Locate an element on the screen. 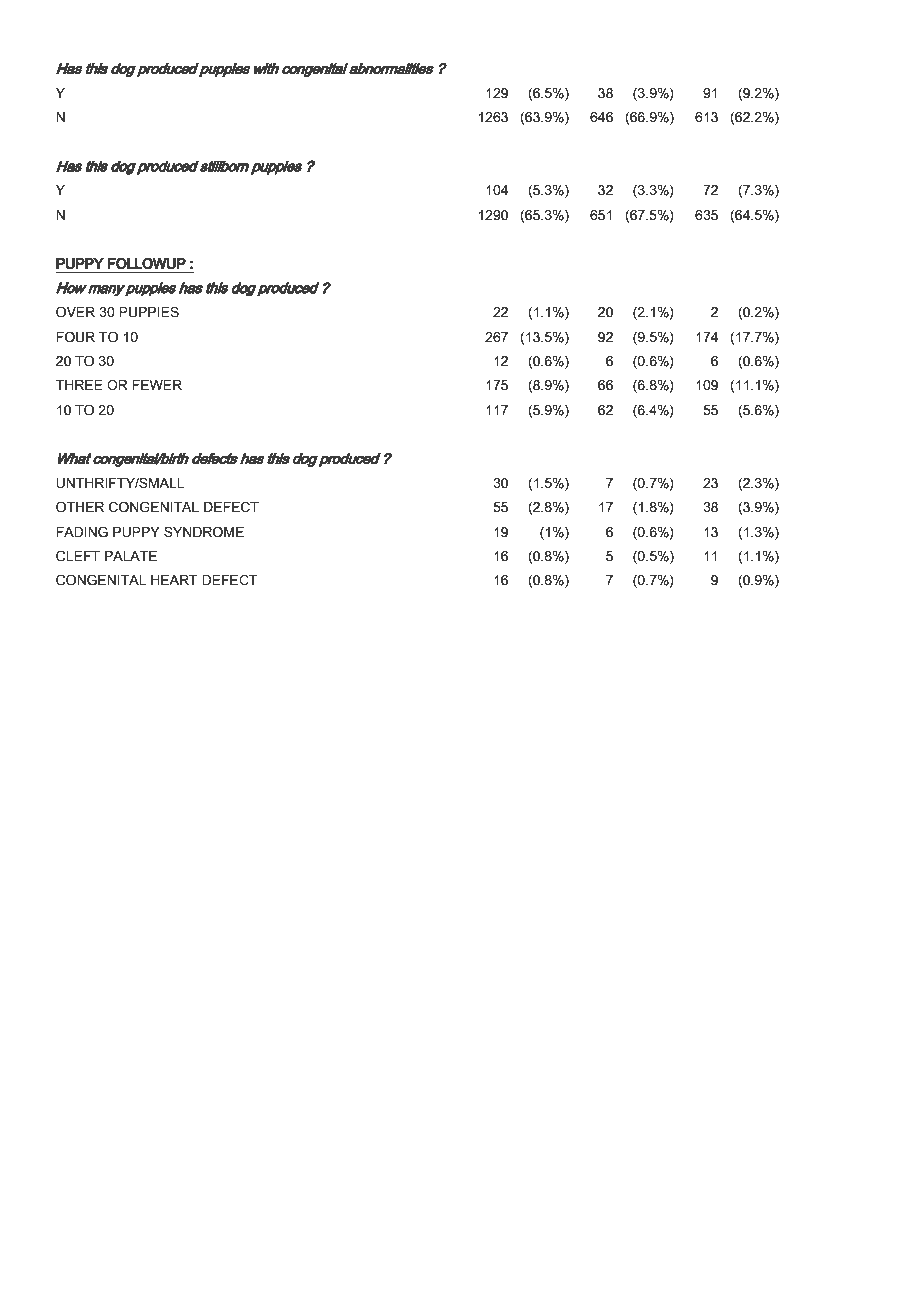 The height and width of the screenshot is (1308, 924). CLEFT is located at coordinates (78, 556).
